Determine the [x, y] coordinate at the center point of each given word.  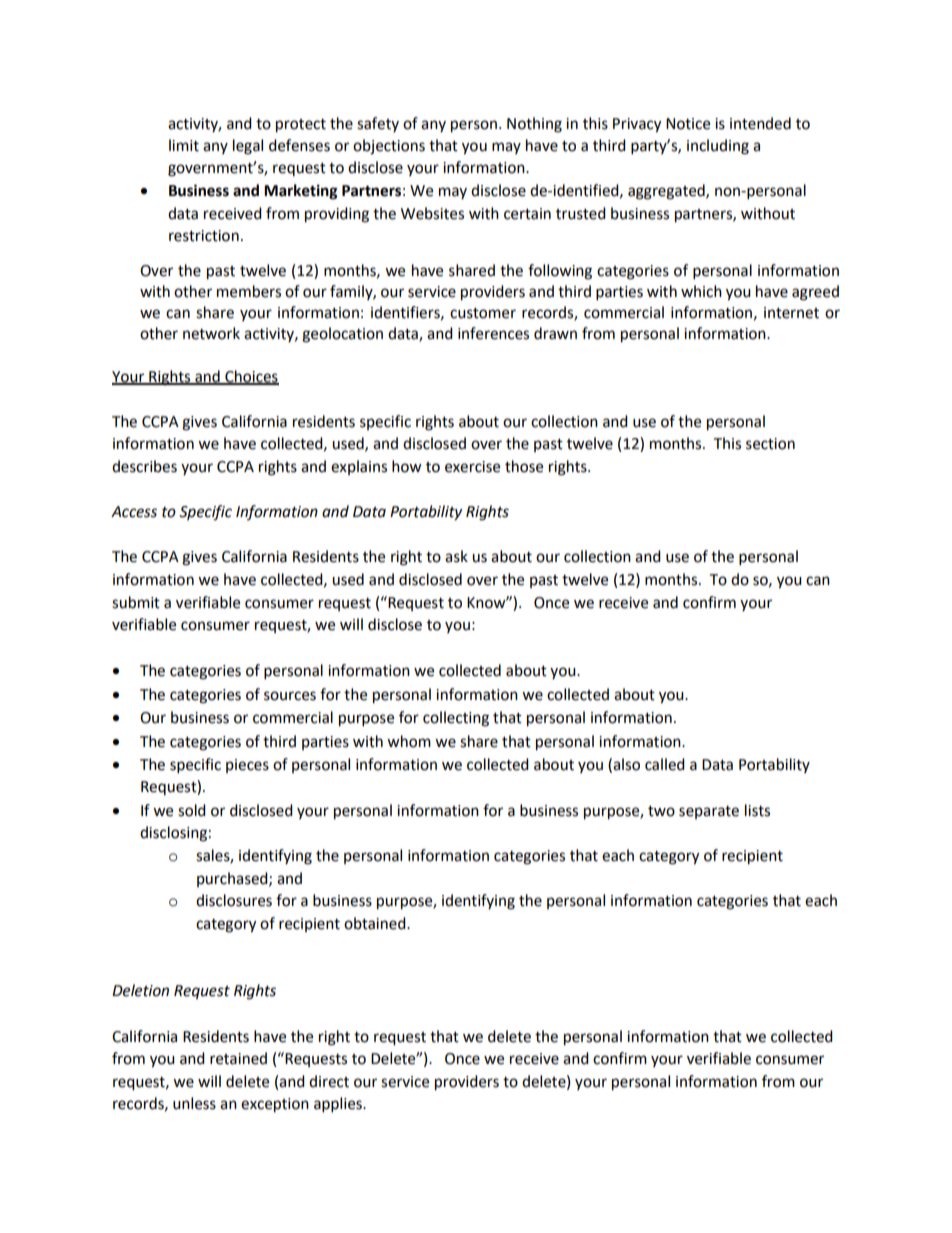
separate [709, 812]
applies [339, 1105]
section [770, 444]
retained [238, 1058]
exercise [472, 467]
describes [144, 466]
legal [248, 147]
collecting [456, 719]
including [718, 147]
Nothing [534, 125]
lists [757, 810]
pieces [247, 766]
